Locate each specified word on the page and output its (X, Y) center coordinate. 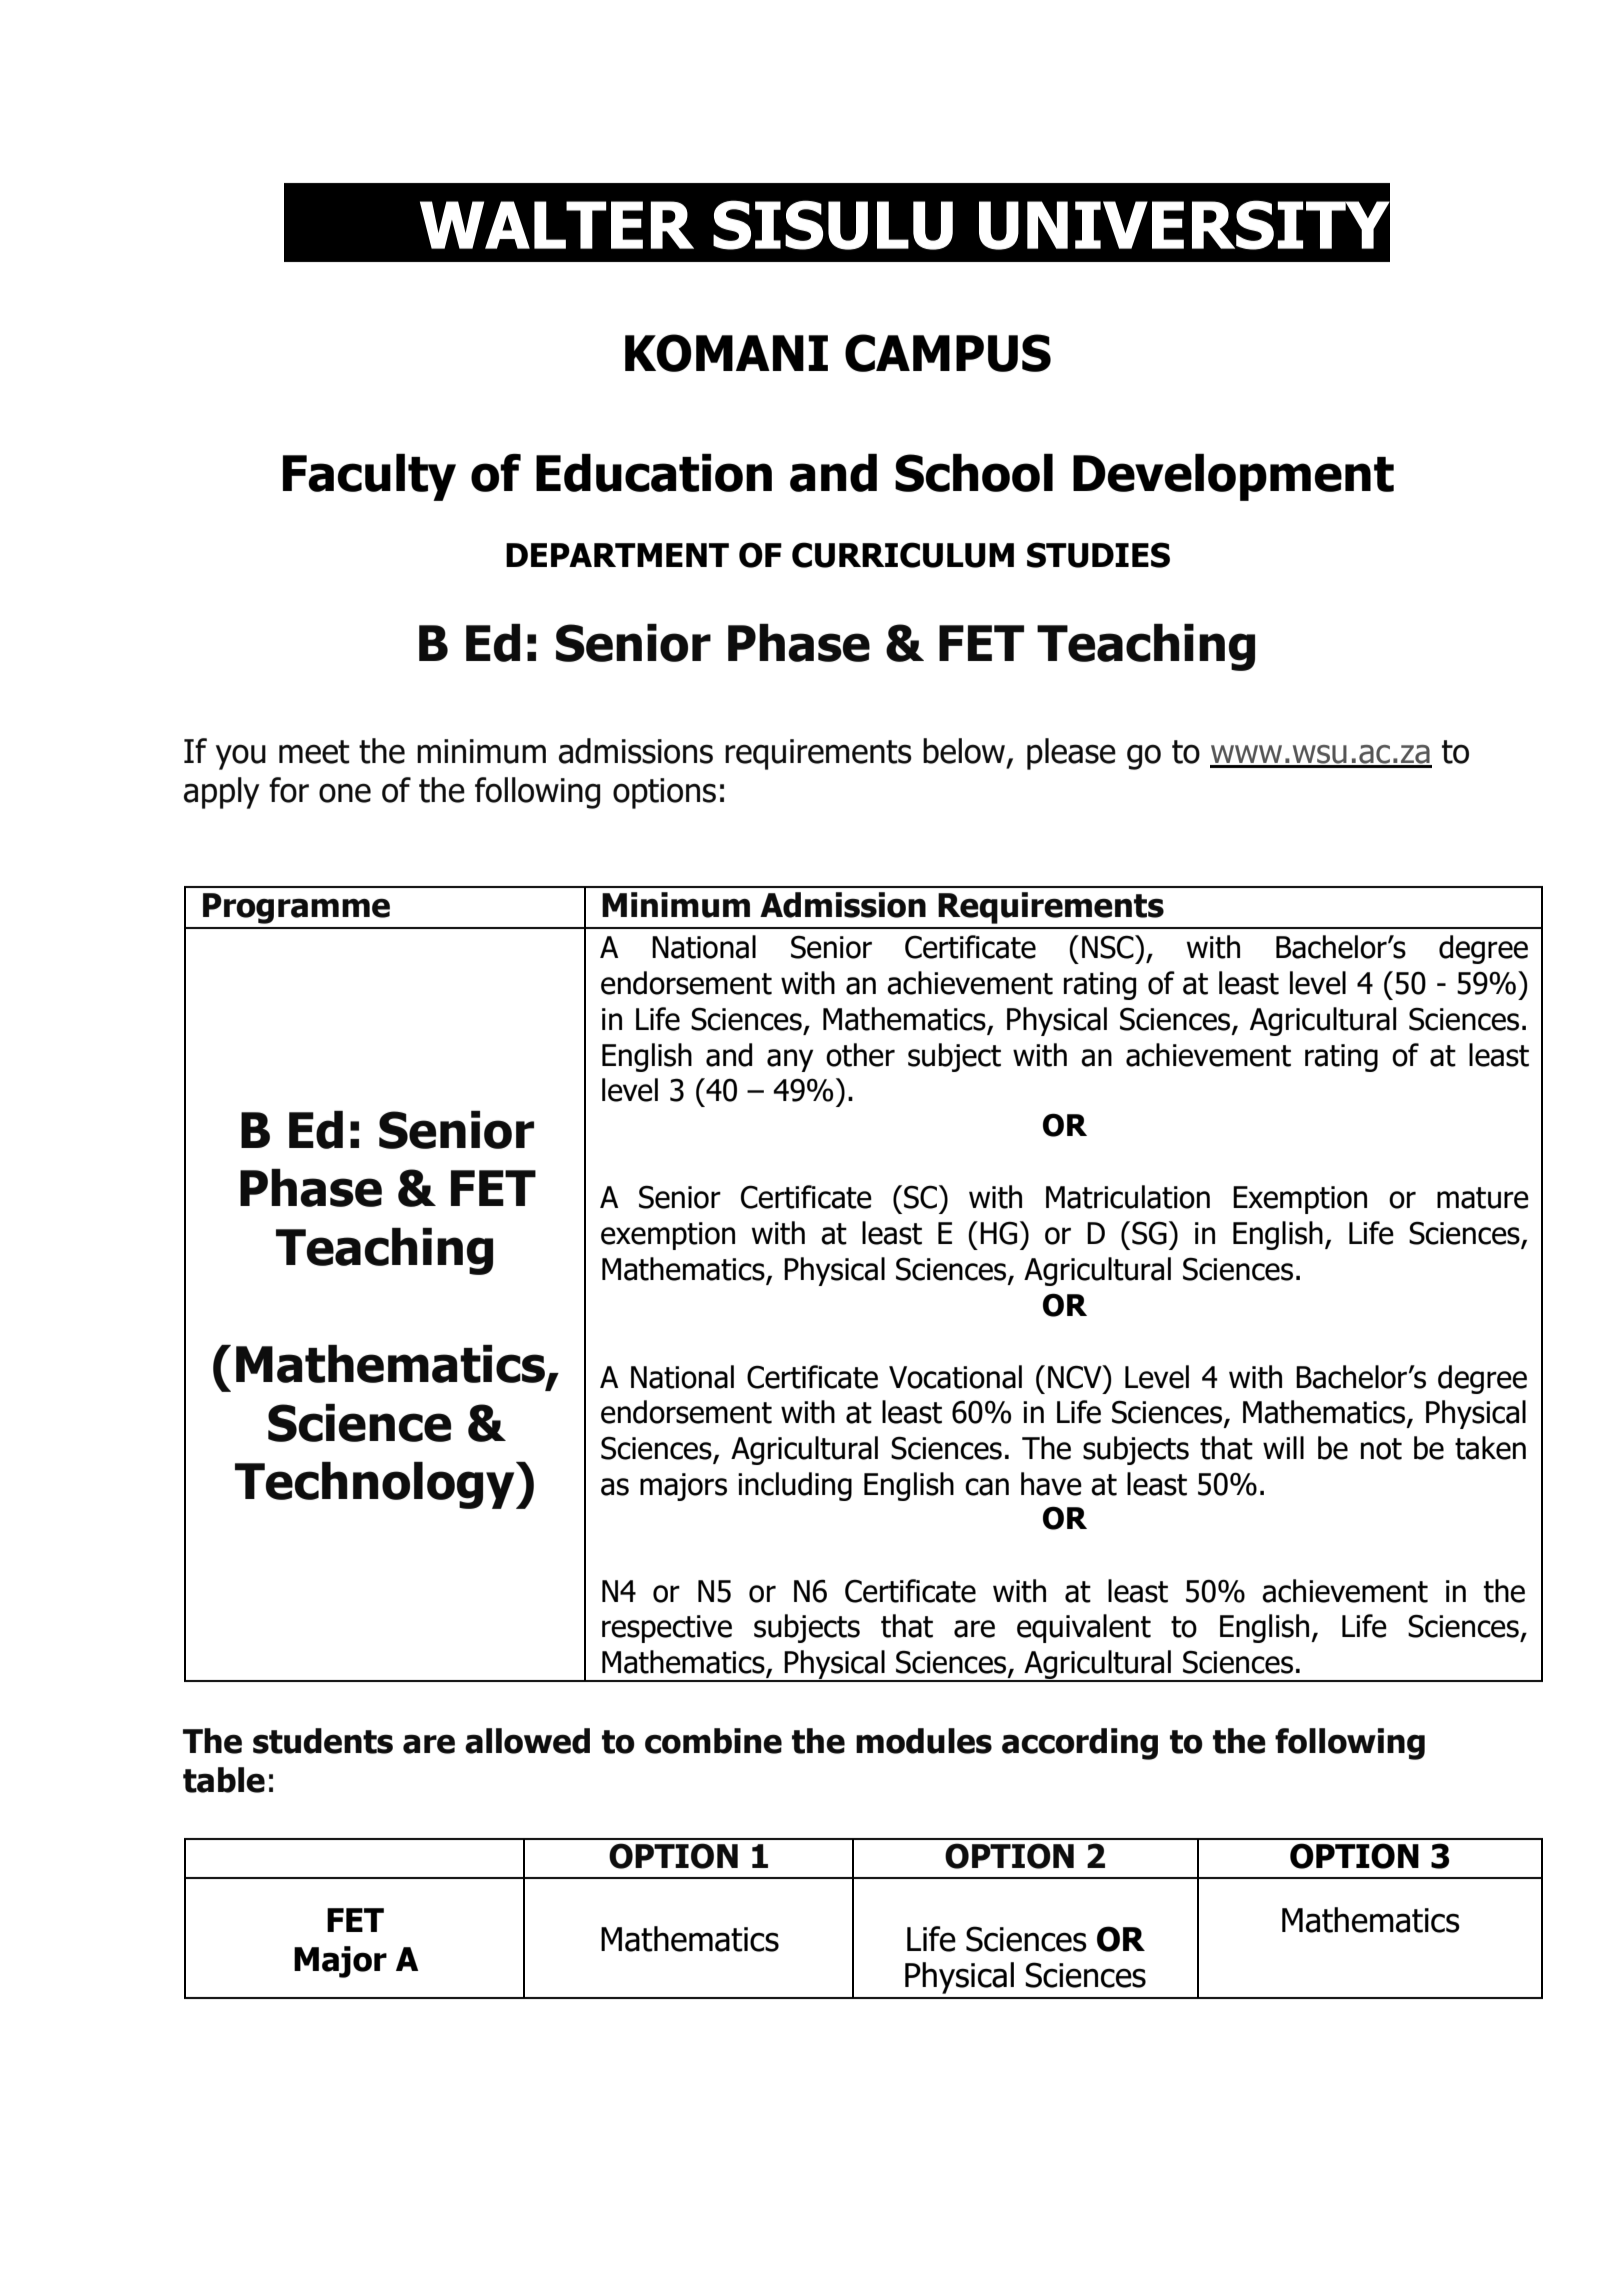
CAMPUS (948, 353)
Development (1233, 477)
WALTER (557, 225)
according (1080, 1744)
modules (924, 1741)
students (323, 1741)
